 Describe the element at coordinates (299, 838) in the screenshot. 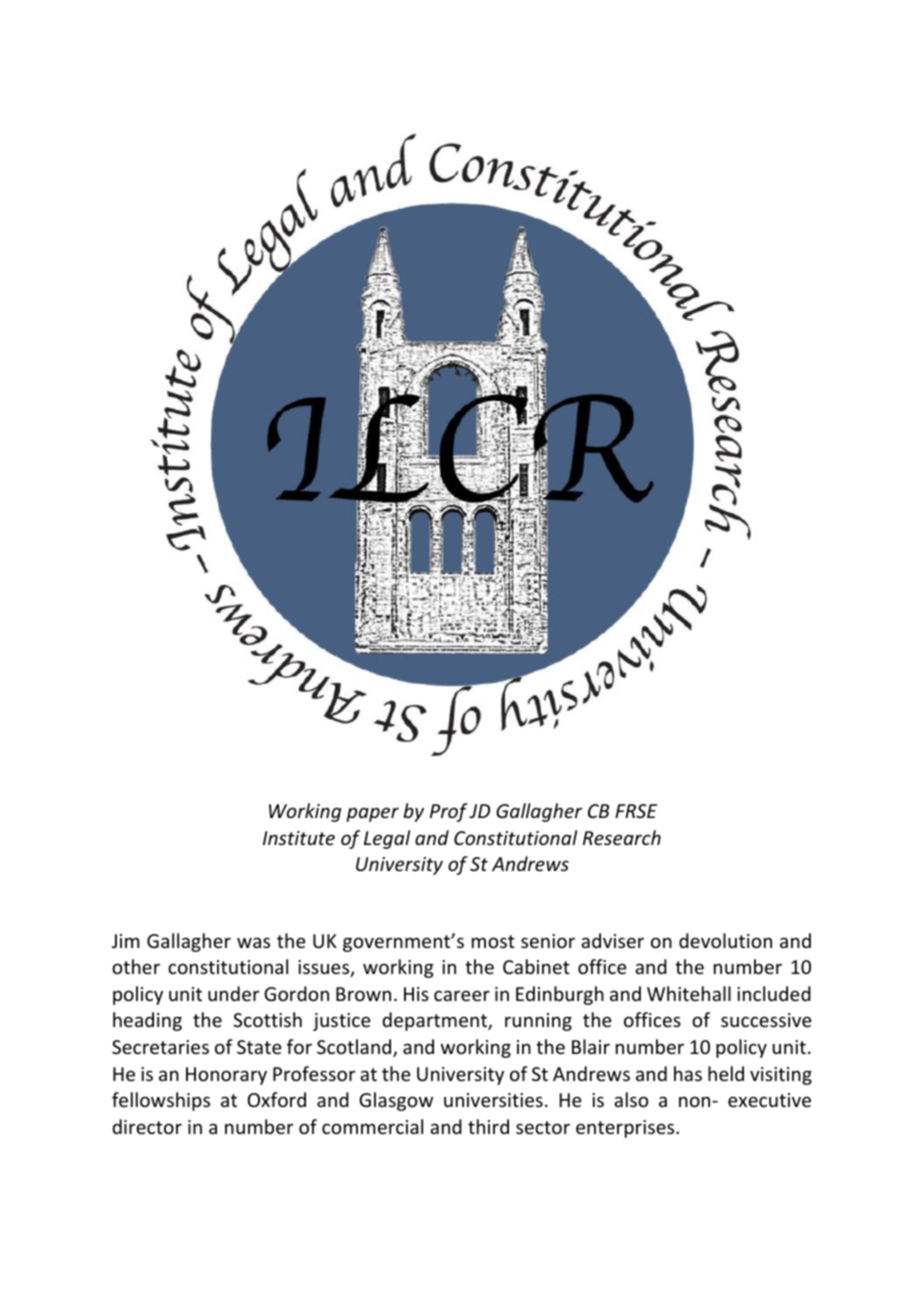

I see `Institute` at that location.
